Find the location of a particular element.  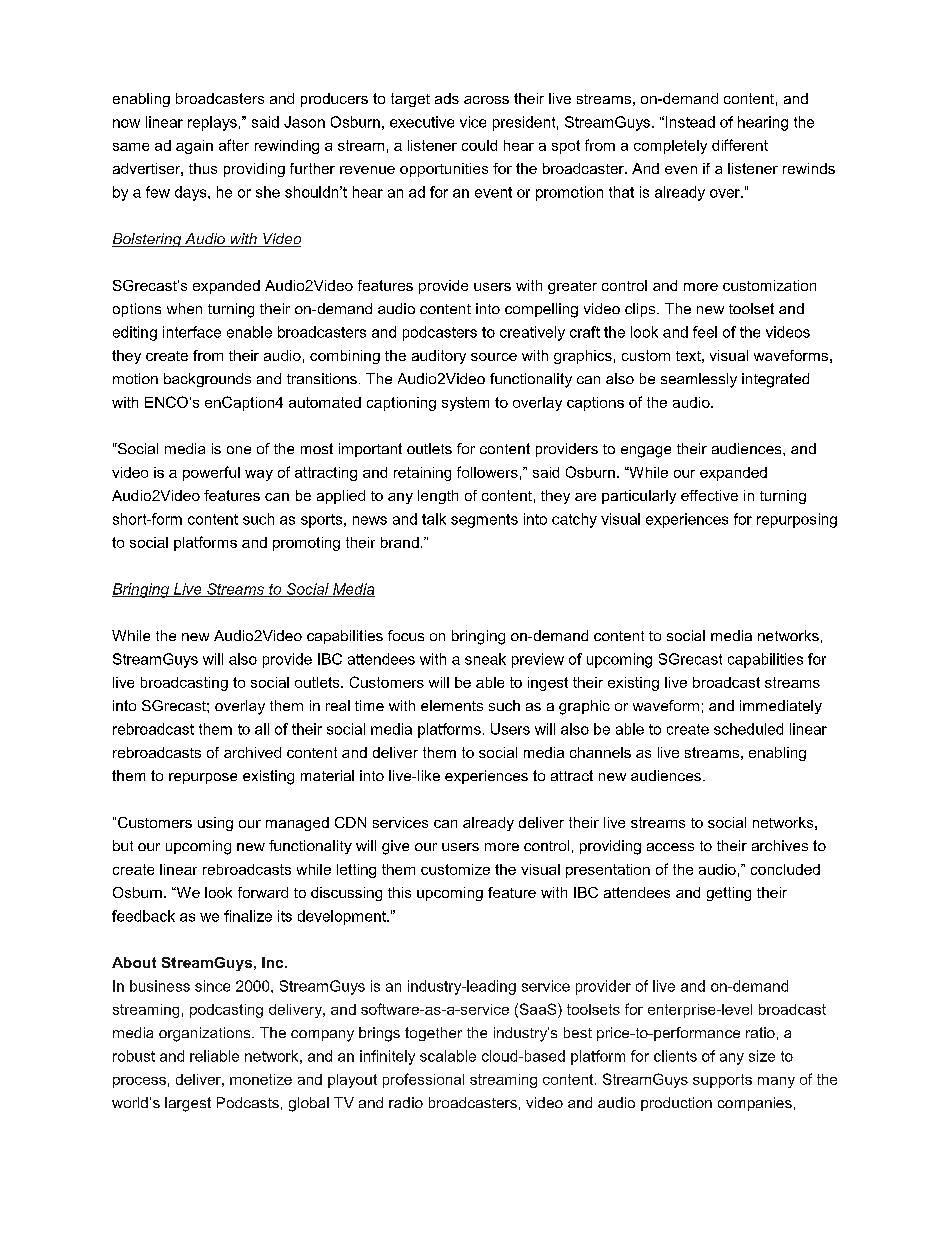

replays is located at coordinates (212, 123).
